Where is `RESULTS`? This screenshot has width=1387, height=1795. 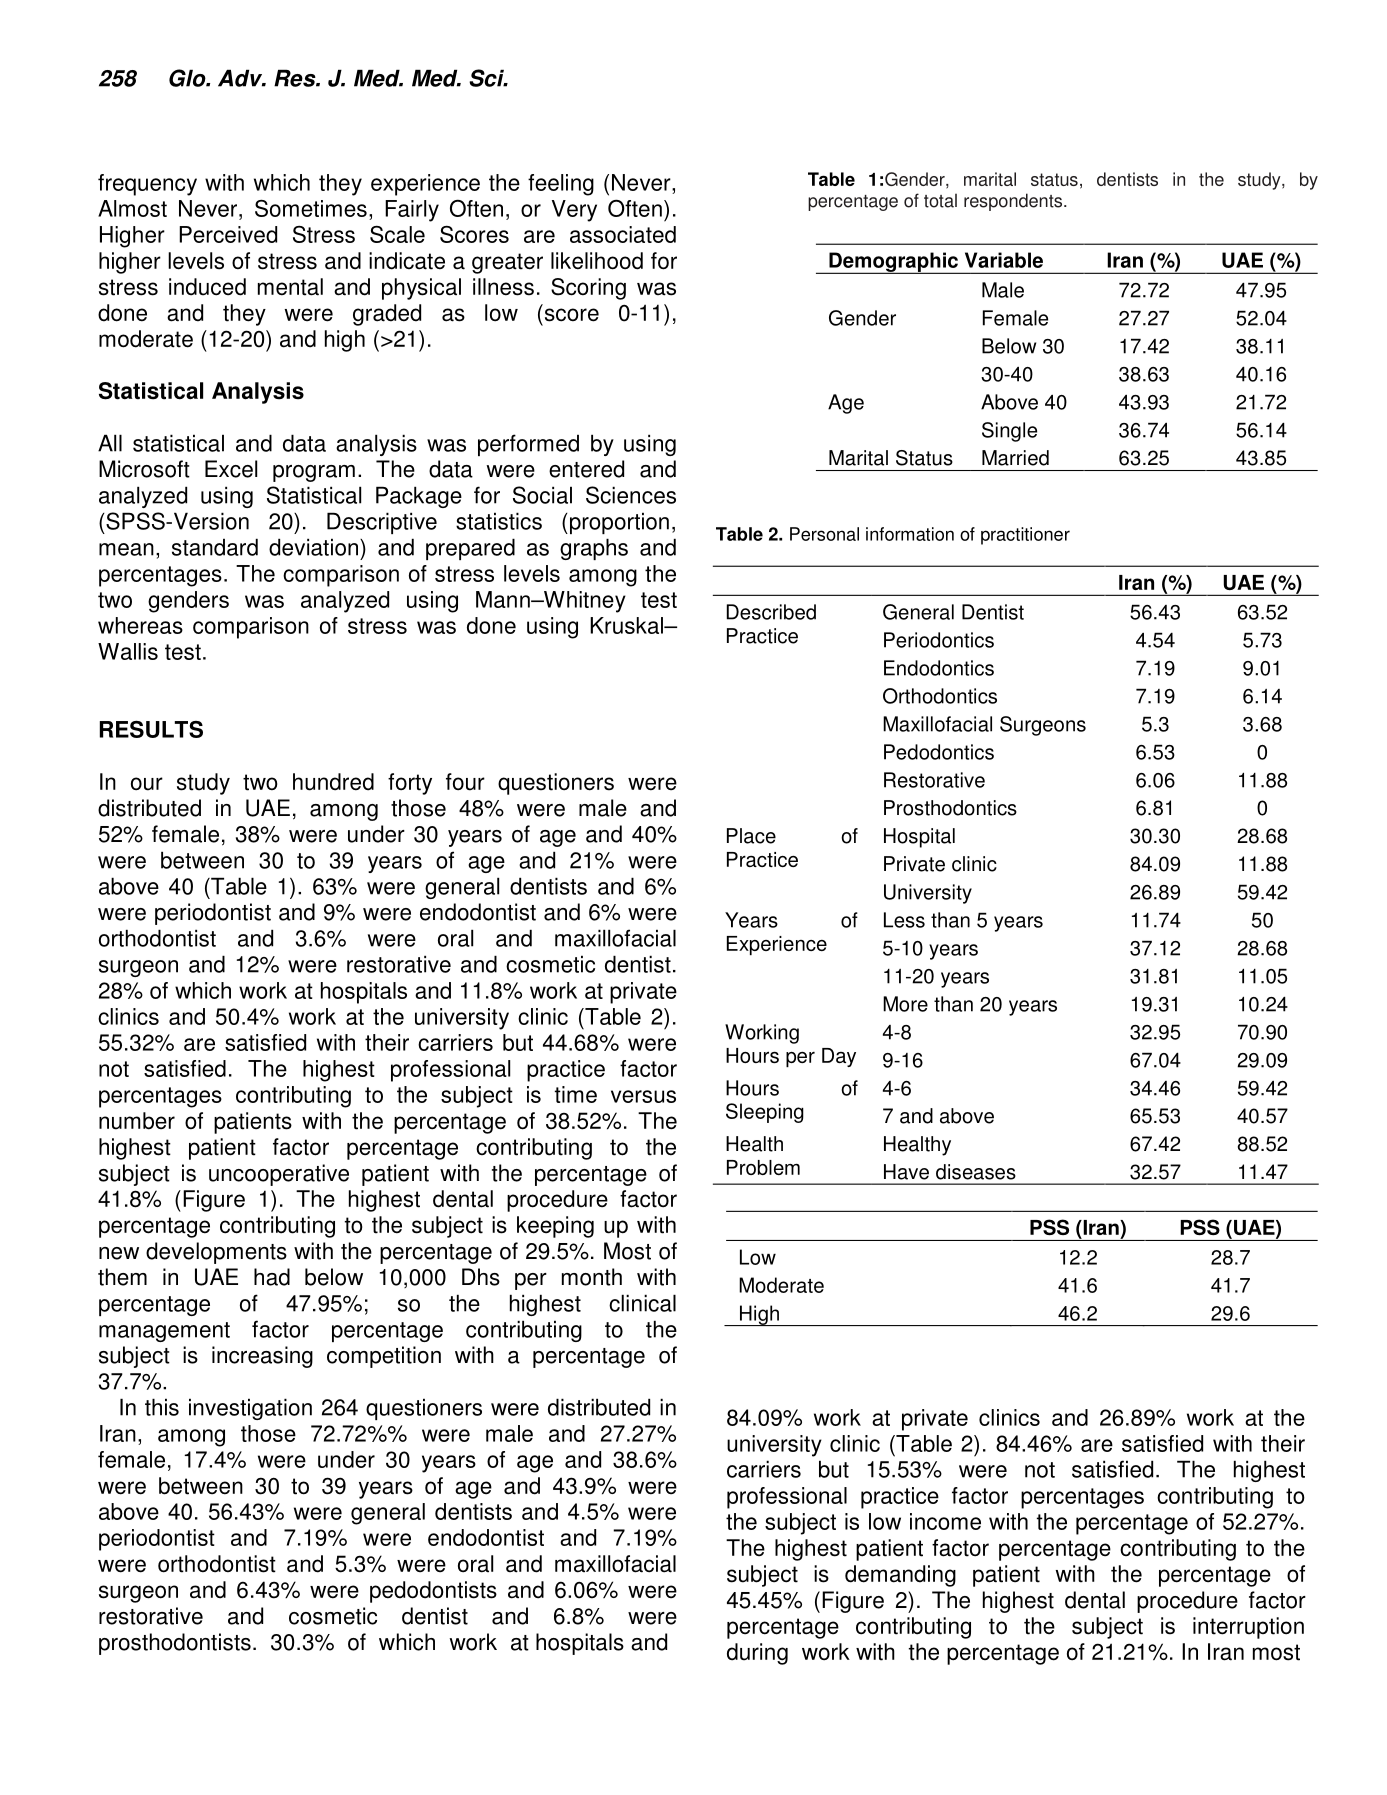
RESULTS is located at coordinates (151, 729).
